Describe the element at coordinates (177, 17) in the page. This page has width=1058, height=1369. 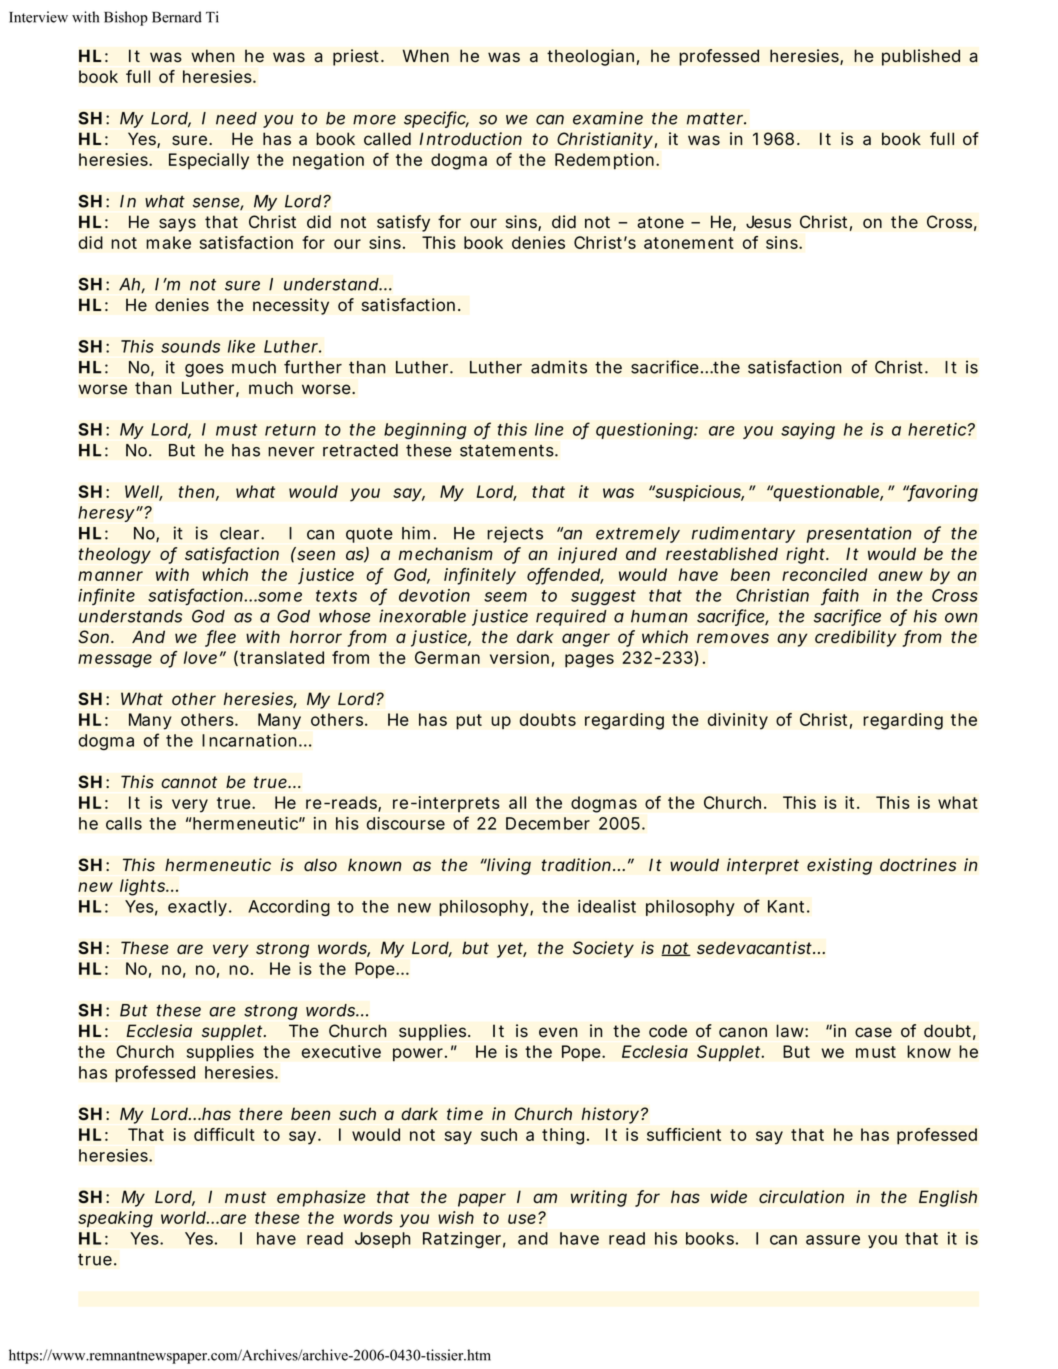
I see `Bernard` at that location.
